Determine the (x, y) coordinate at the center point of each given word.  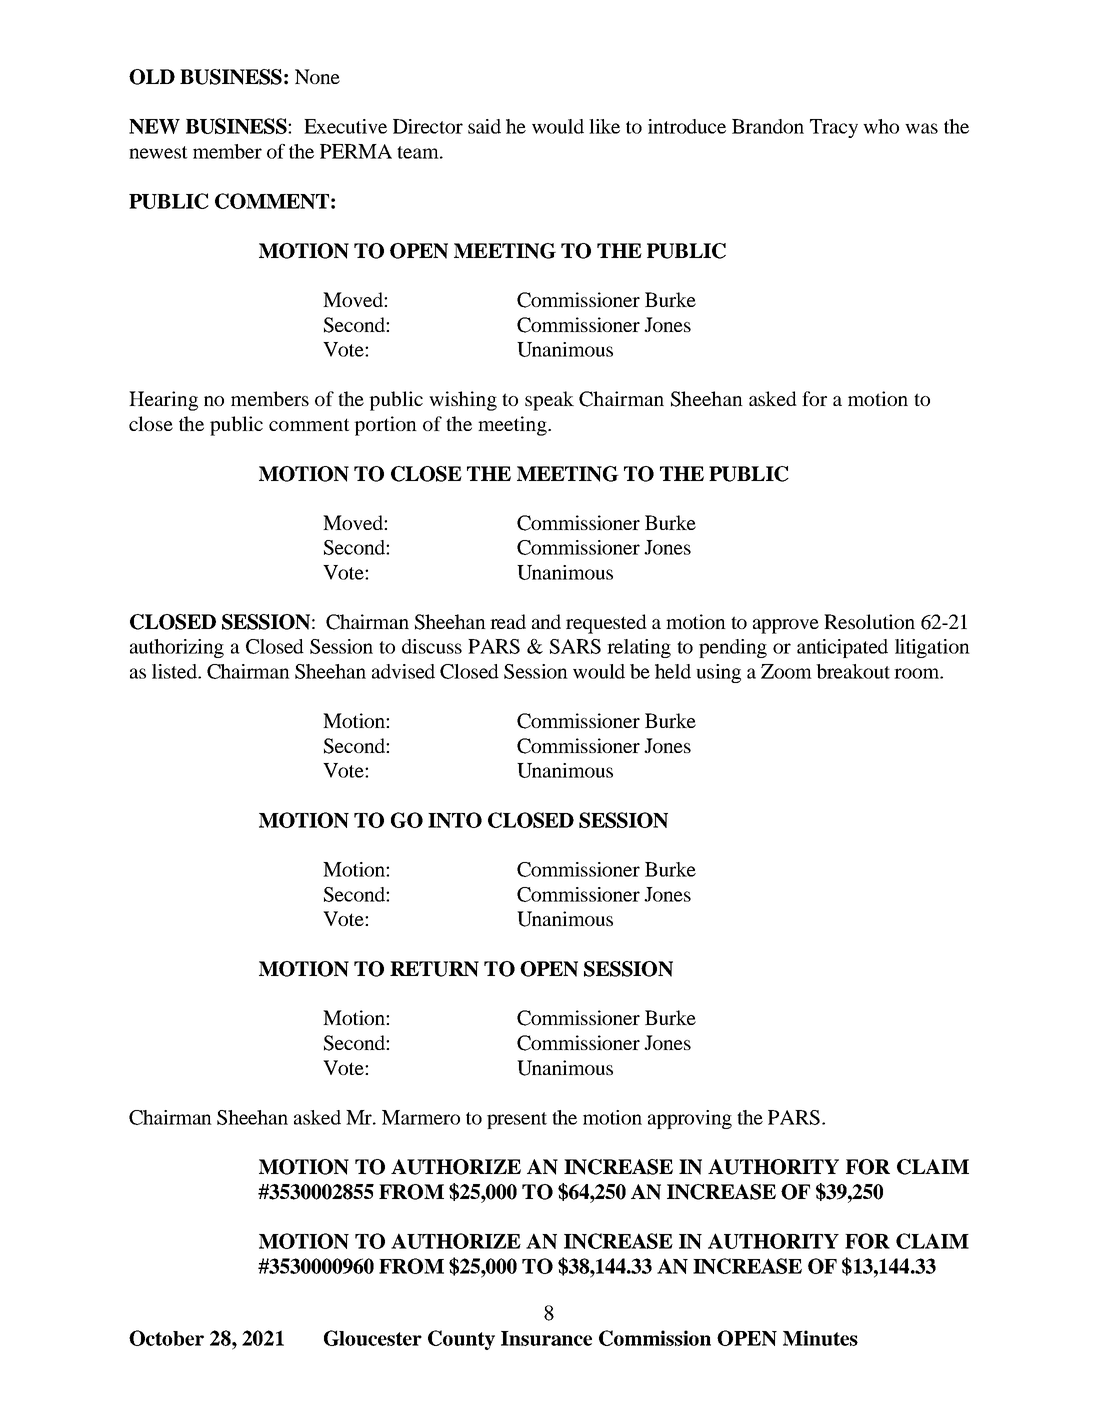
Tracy (834, 128)
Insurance (546, 1338)
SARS (575, 646)
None (317, 76)
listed (176, 671)
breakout (853, 671)
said (484, 126)
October (166, 1338)
